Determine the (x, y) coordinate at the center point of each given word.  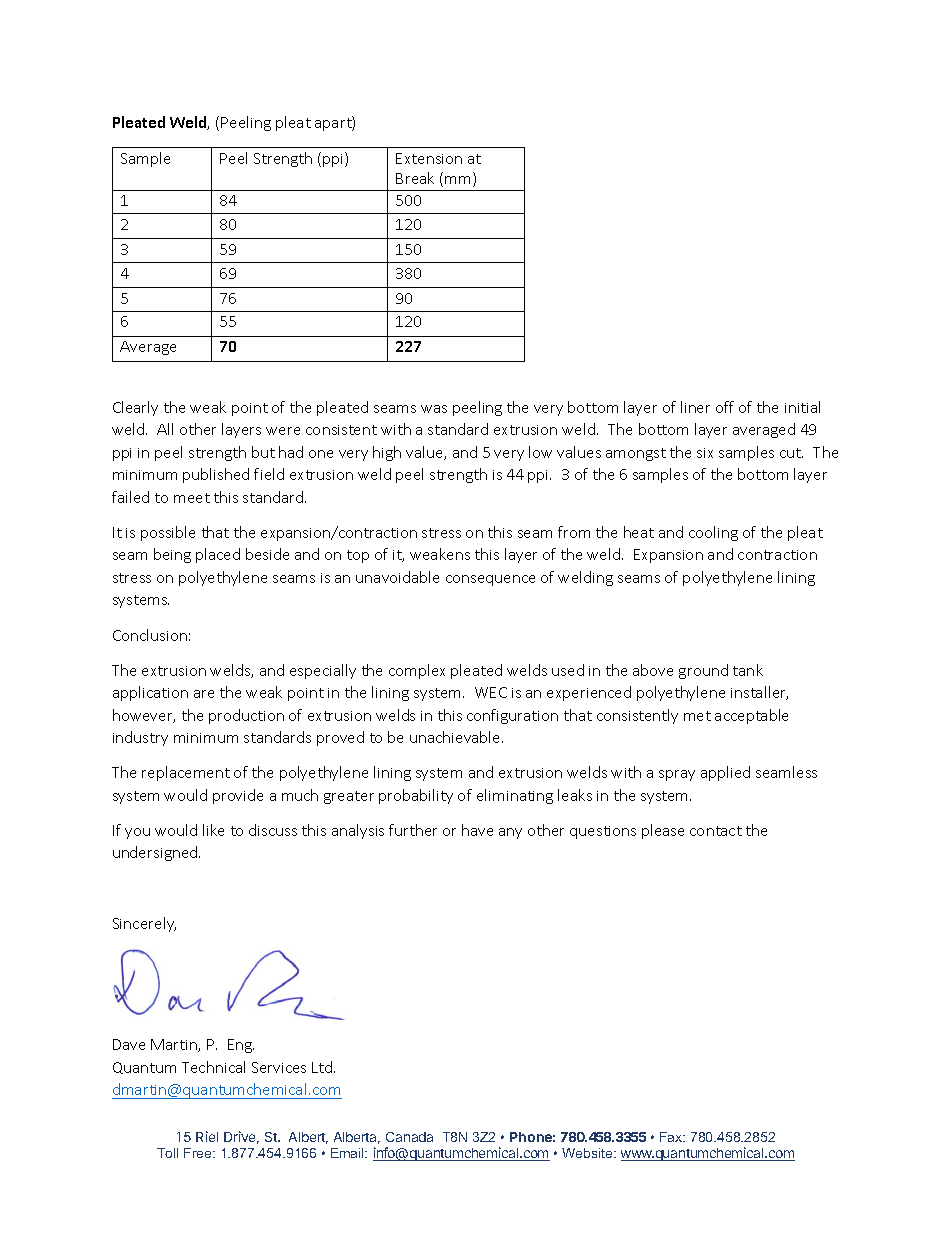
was (434, 409)
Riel (207, 1136)
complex (417, 671)
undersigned (156, 853)
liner (695, 407)
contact (716, 831)
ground (703, 671)
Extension (429, 158)
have (477, 830)
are (204, 694)
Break (415, 178)
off (725, 407)
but (263, 452)
